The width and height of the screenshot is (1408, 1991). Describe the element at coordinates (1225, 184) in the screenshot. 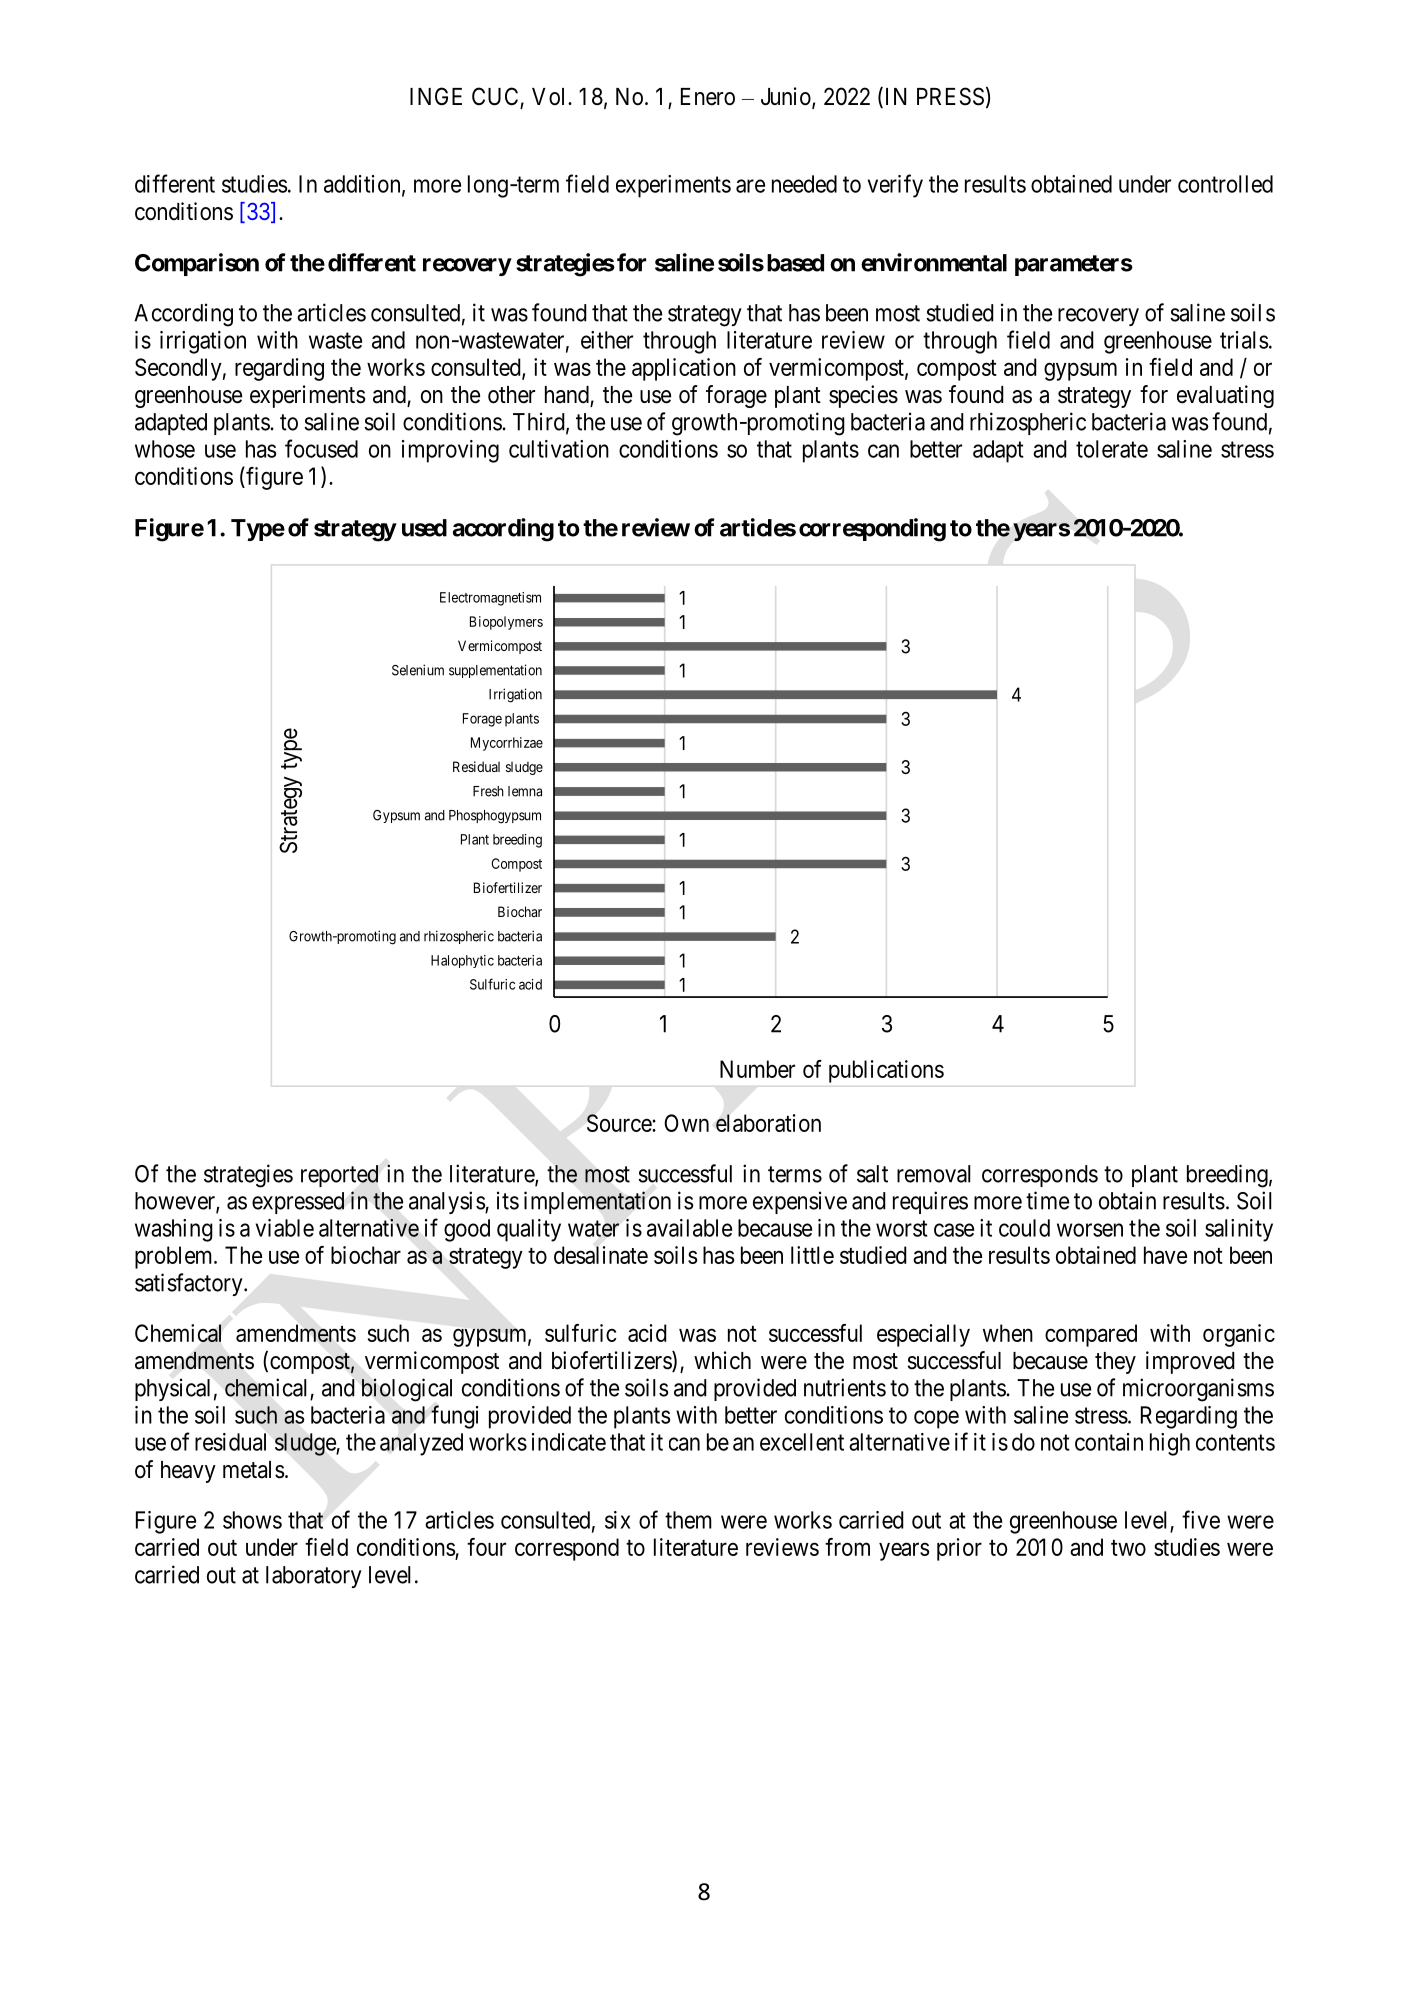

I see `controlled` at that location.
